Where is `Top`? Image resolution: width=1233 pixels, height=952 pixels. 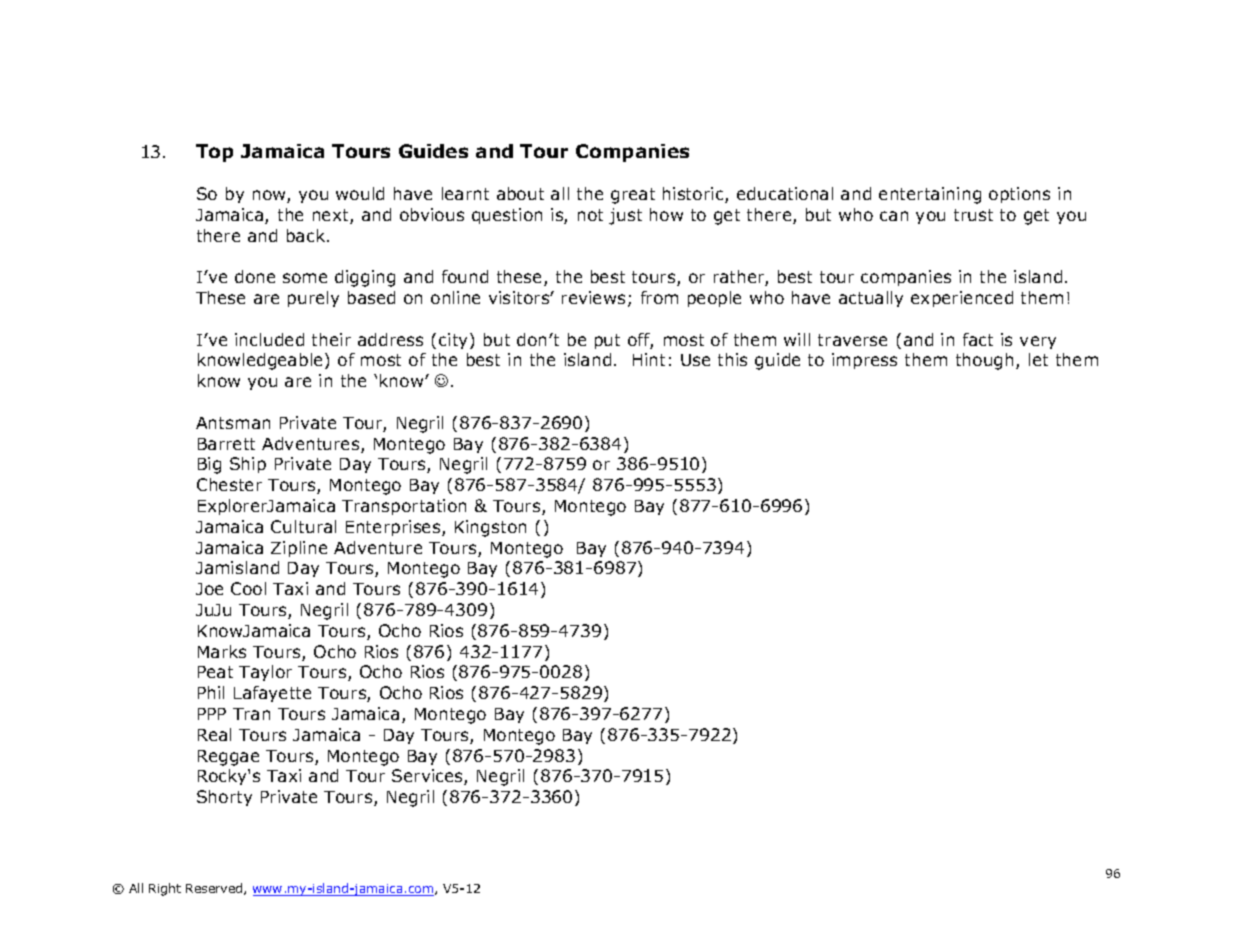 Top is located at coordinates (214, 153).
